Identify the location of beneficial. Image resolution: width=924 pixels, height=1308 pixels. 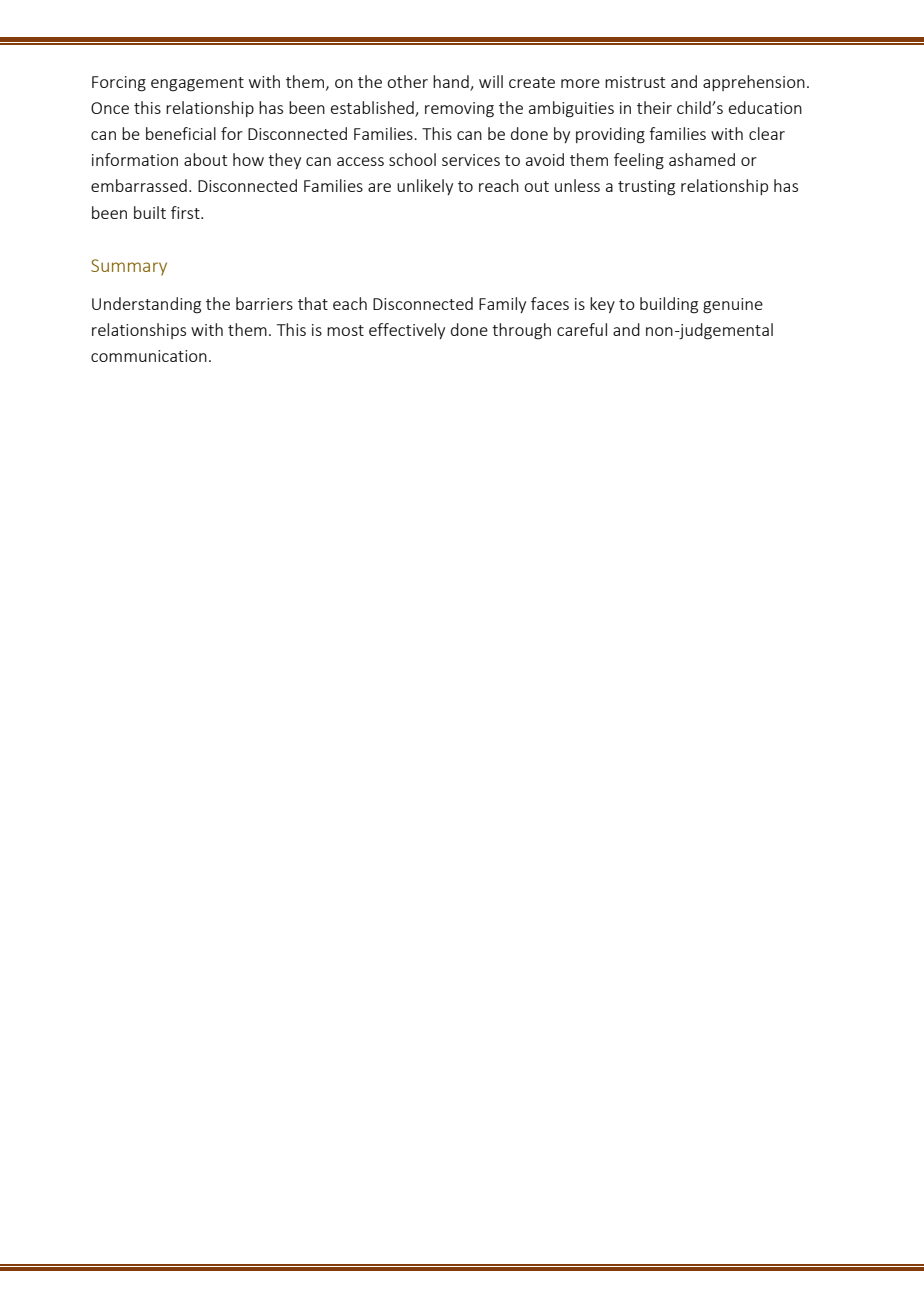
(181, 133).
